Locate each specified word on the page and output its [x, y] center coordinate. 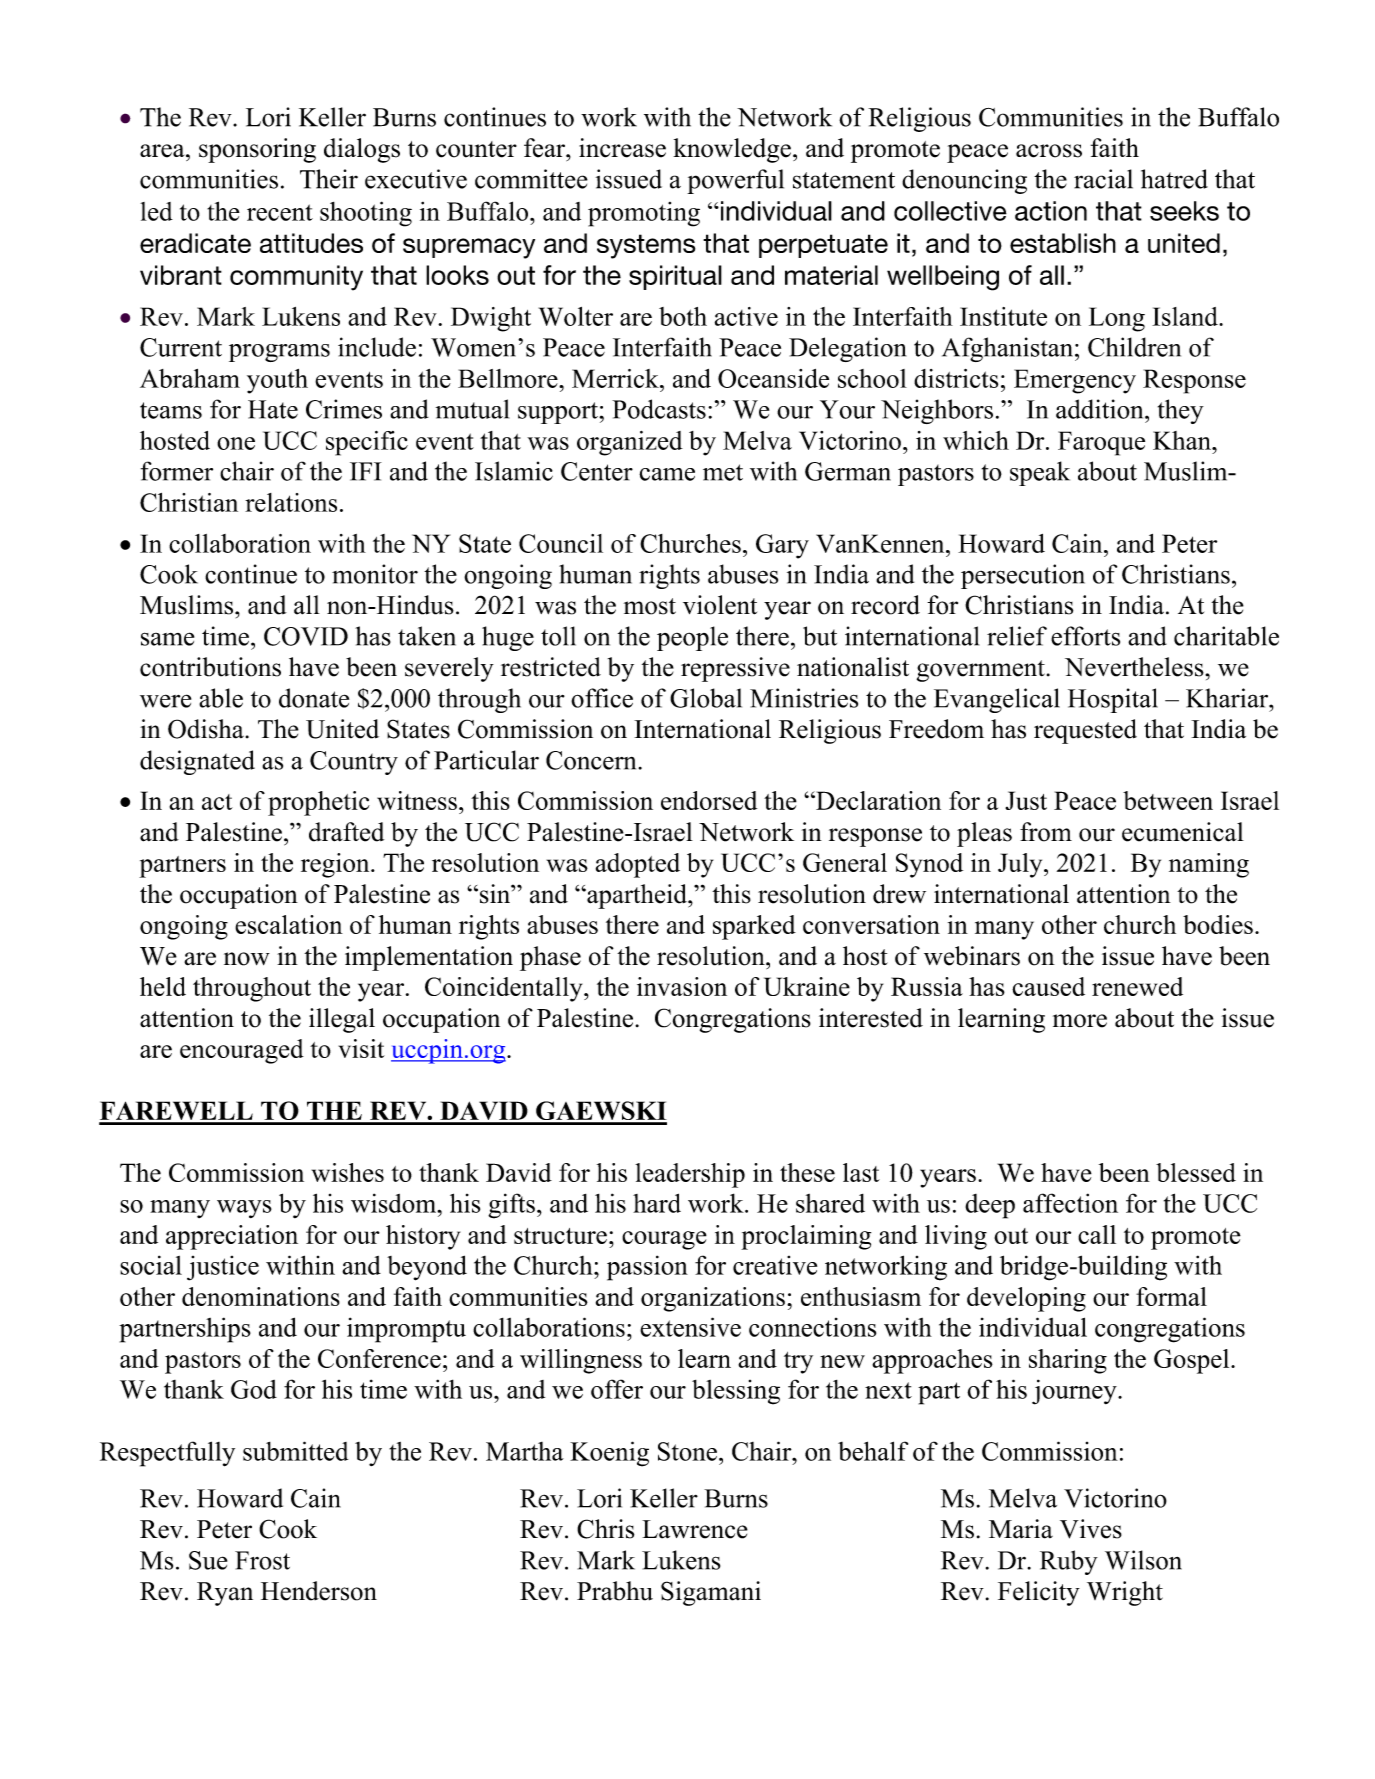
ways [244, 1209]
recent [280, 212]
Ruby [1069, 1562]
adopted [638, 865]
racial [1103, 179]
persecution [1023, 576]
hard [657, 1203]
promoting [644, 214]
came [667, 474]
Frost [262, 1560]
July [1021, 865]
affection [1070, 1203]
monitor [375, 574]
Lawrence [695, 1529]
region [336, 865]
